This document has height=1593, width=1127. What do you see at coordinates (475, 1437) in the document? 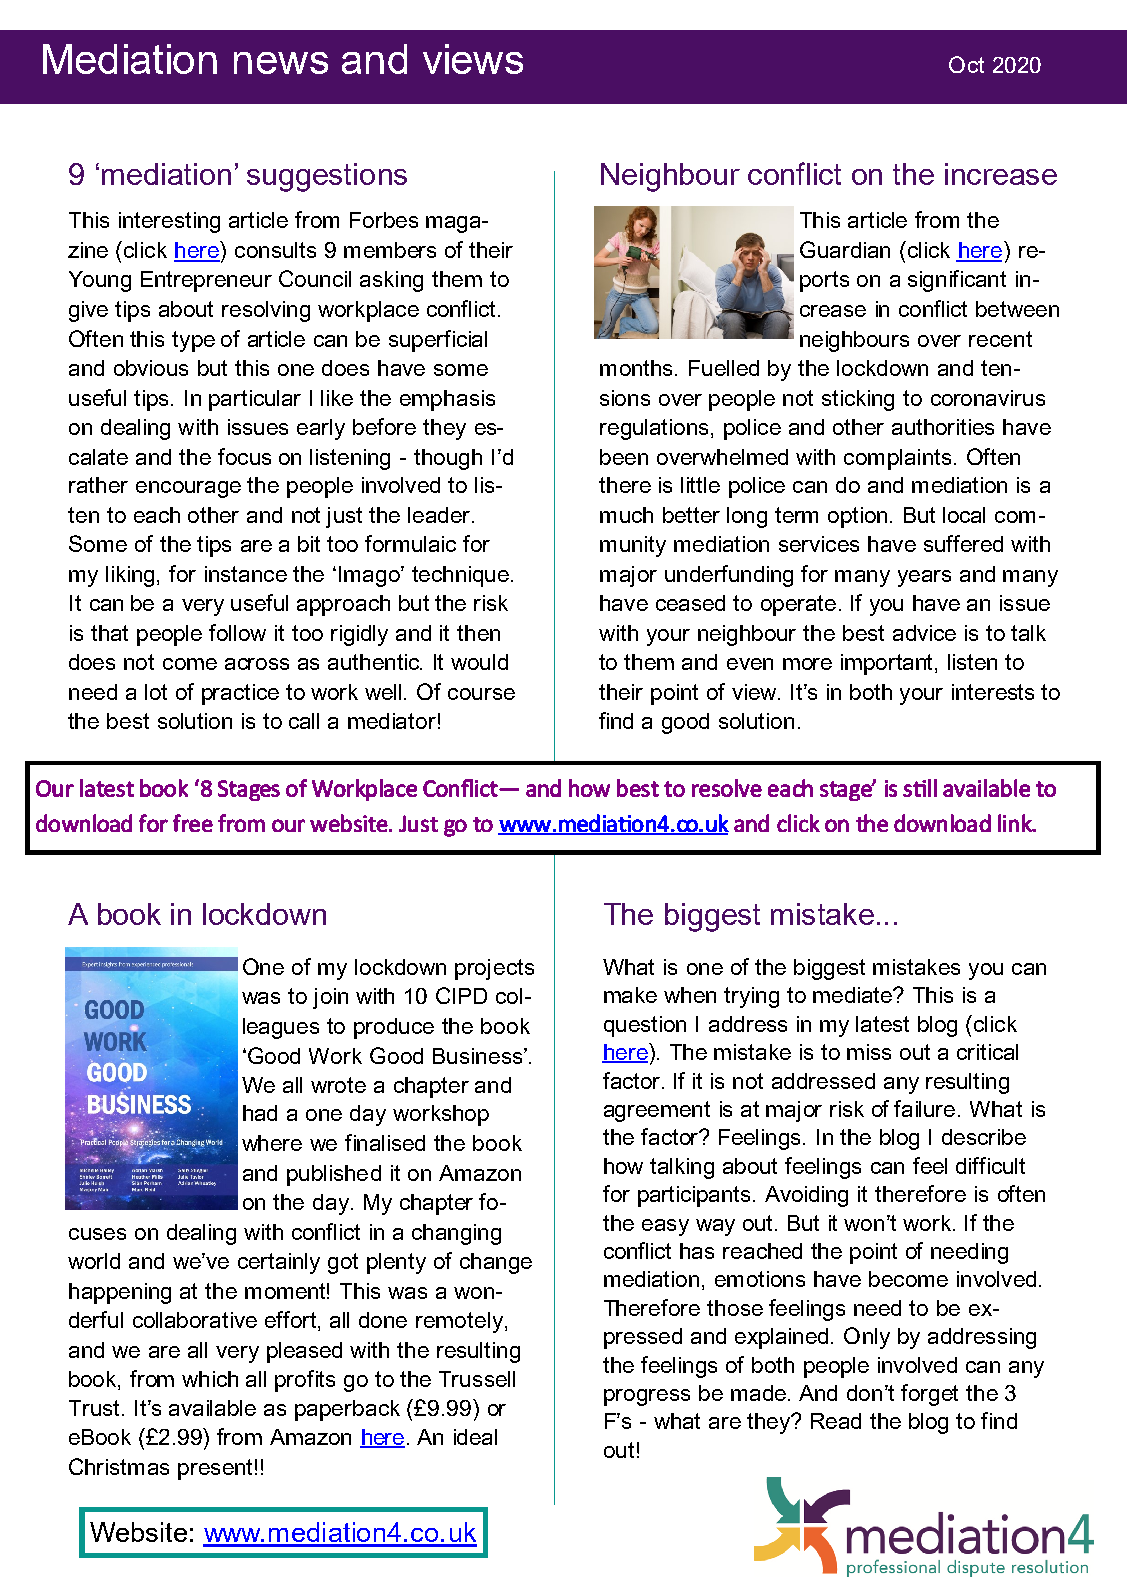
I see `ideal` at bounding box center [475, 1437].
